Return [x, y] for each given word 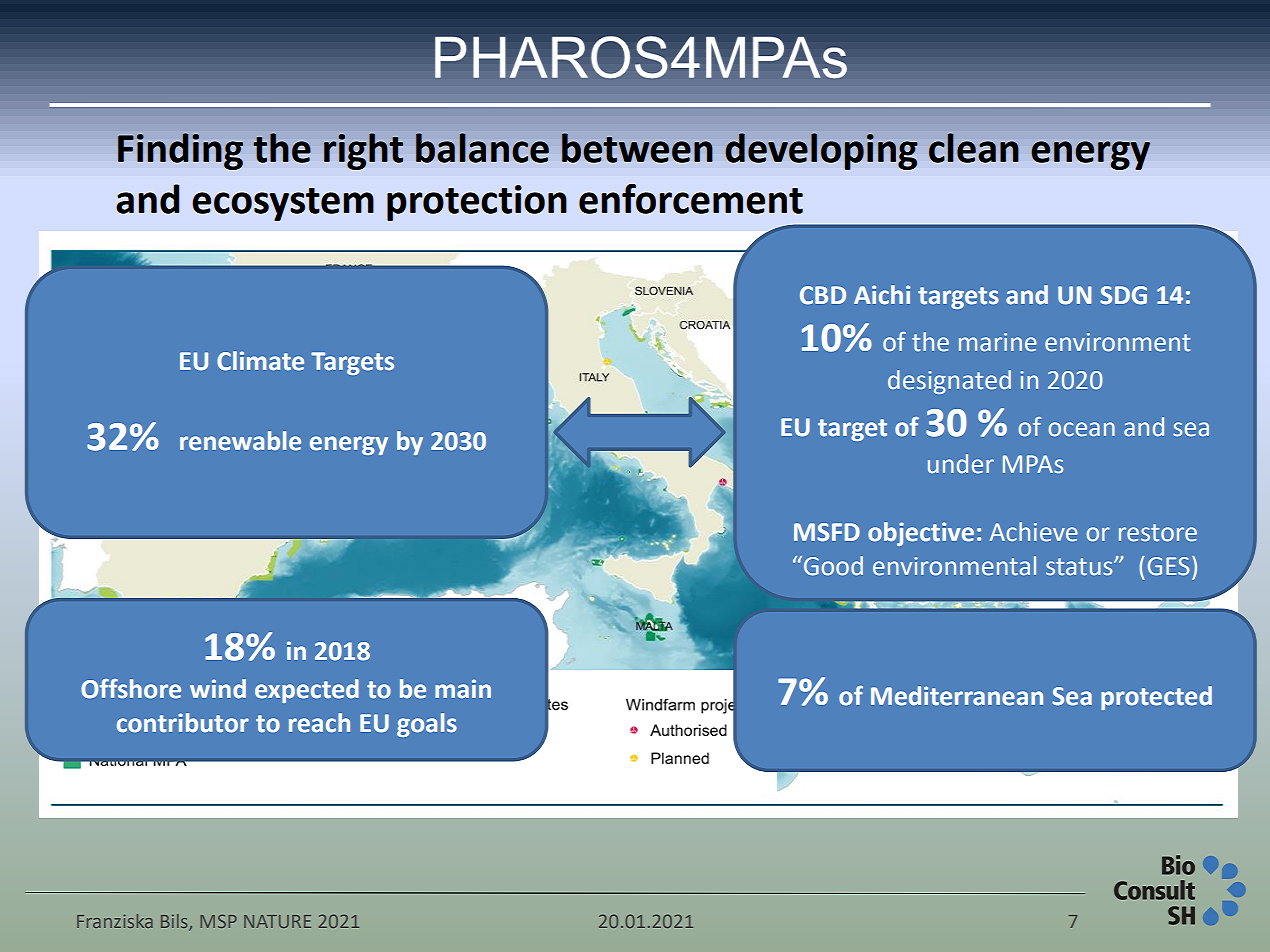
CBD [823, 295]
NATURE [277, 921]
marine [998, 342]
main [463, 689]
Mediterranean [957, 696]
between [637, 148]
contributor [183, 723]
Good [832, 566]
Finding [180, 151]
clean [974, 148]
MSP [218, 921]
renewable [240, 441]
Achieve [1034, 532]
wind [218, 689]
